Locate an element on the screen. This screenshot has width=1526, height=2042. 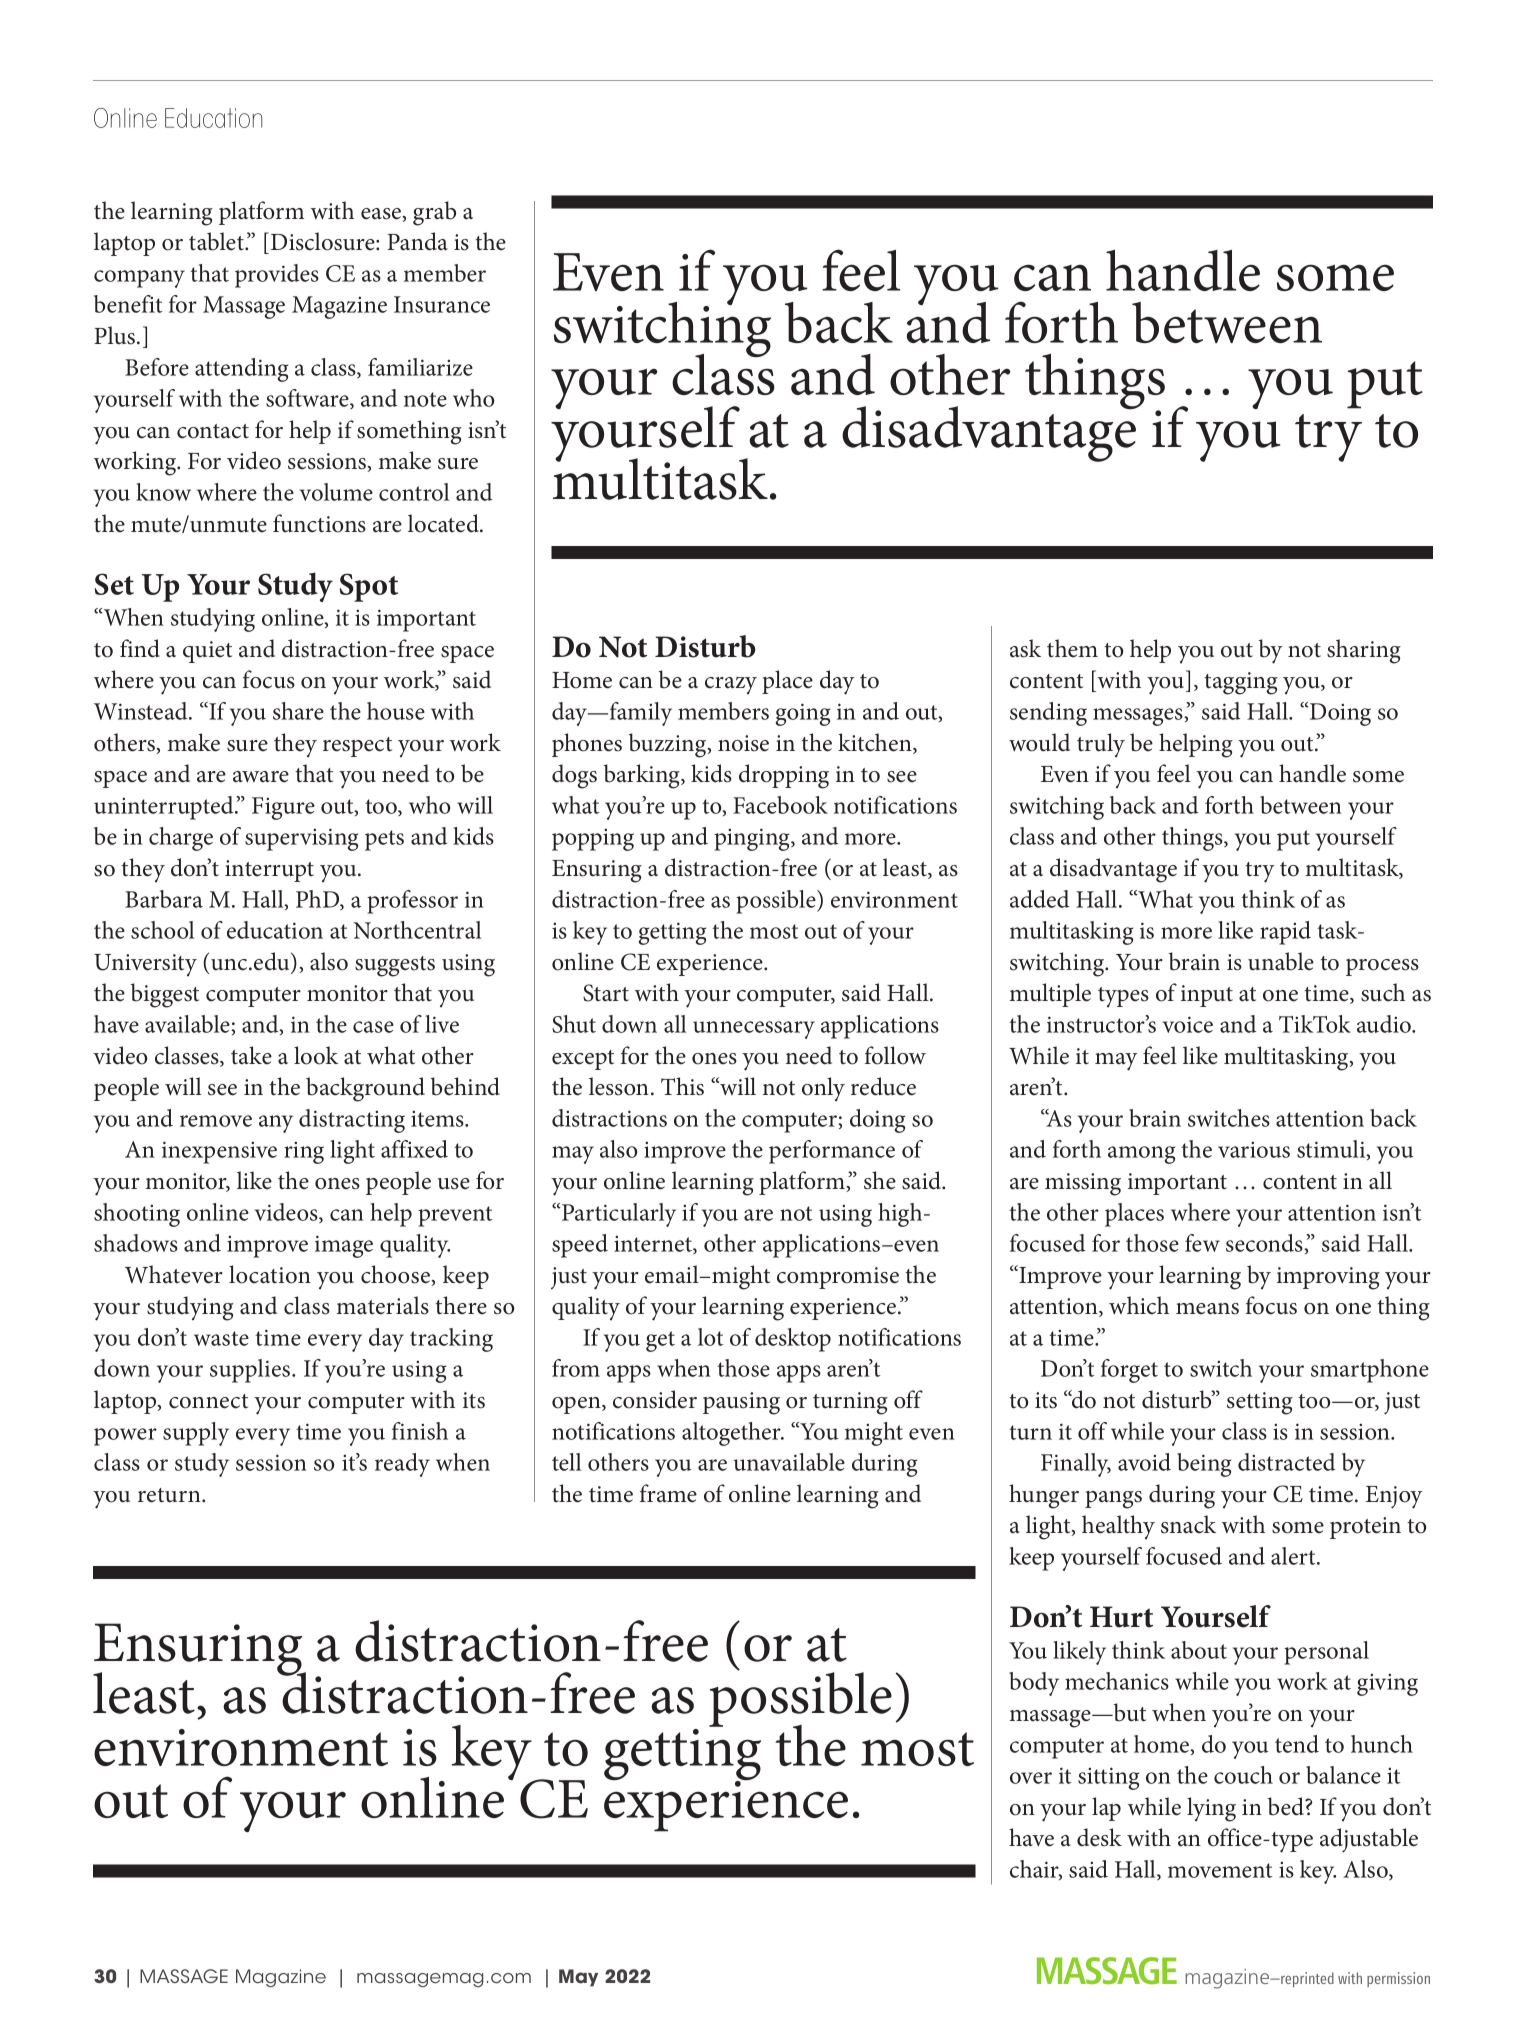
supply is located at coordinates (196, 1434).
